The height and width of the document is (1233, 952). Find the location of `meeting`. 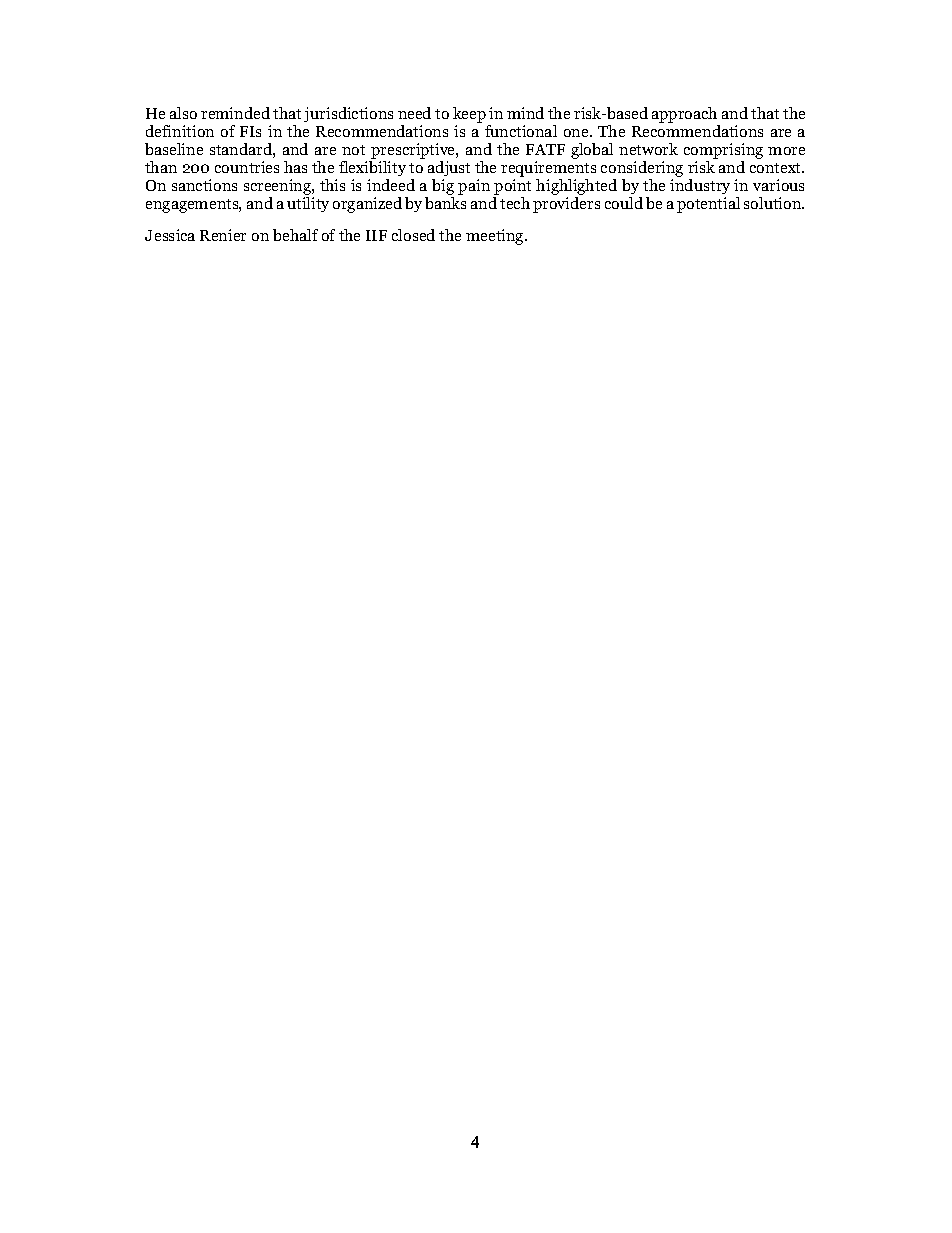

meeting is located at coordinates (496, 237).
